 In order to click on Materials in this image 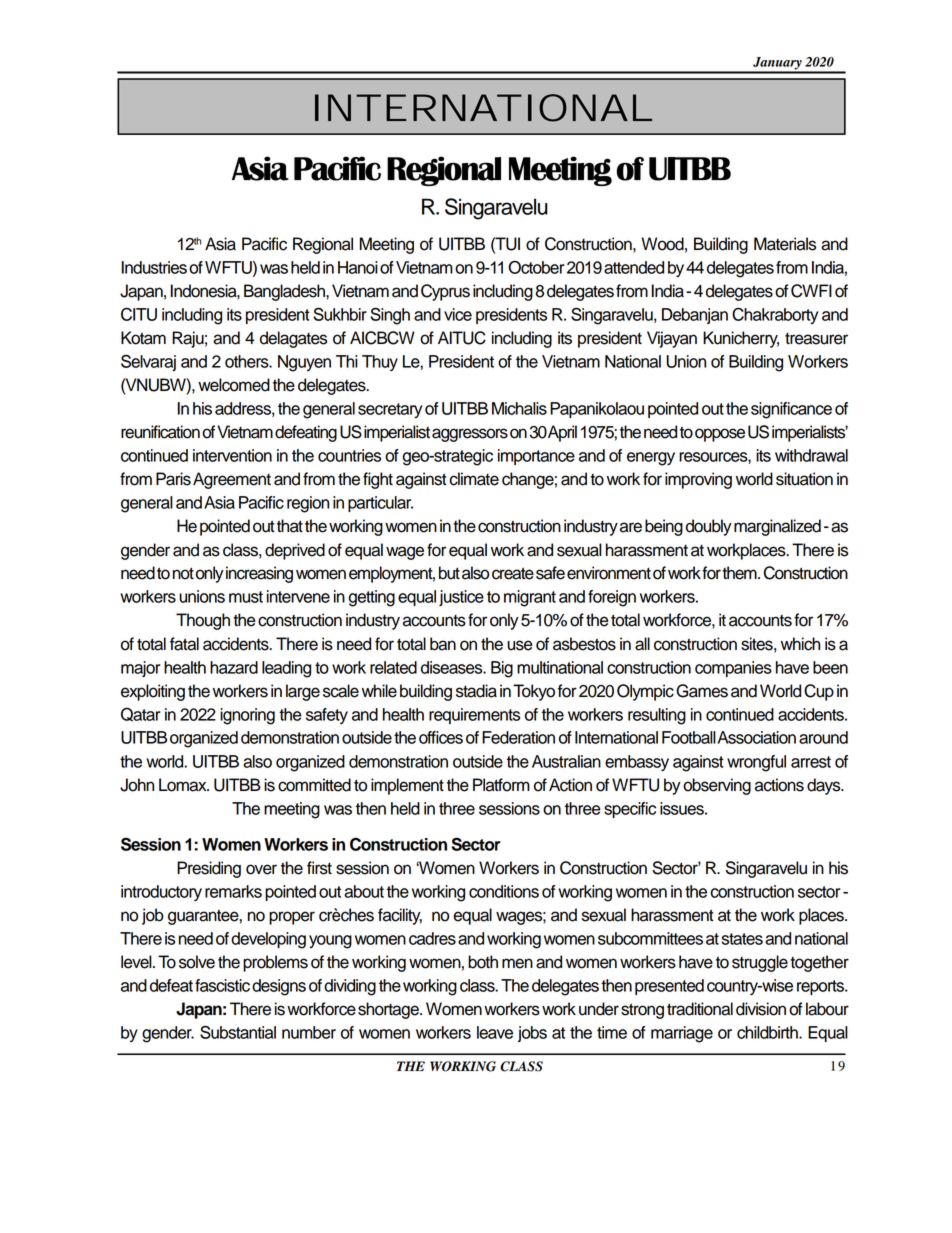, I will do `click(785, 244)`.
